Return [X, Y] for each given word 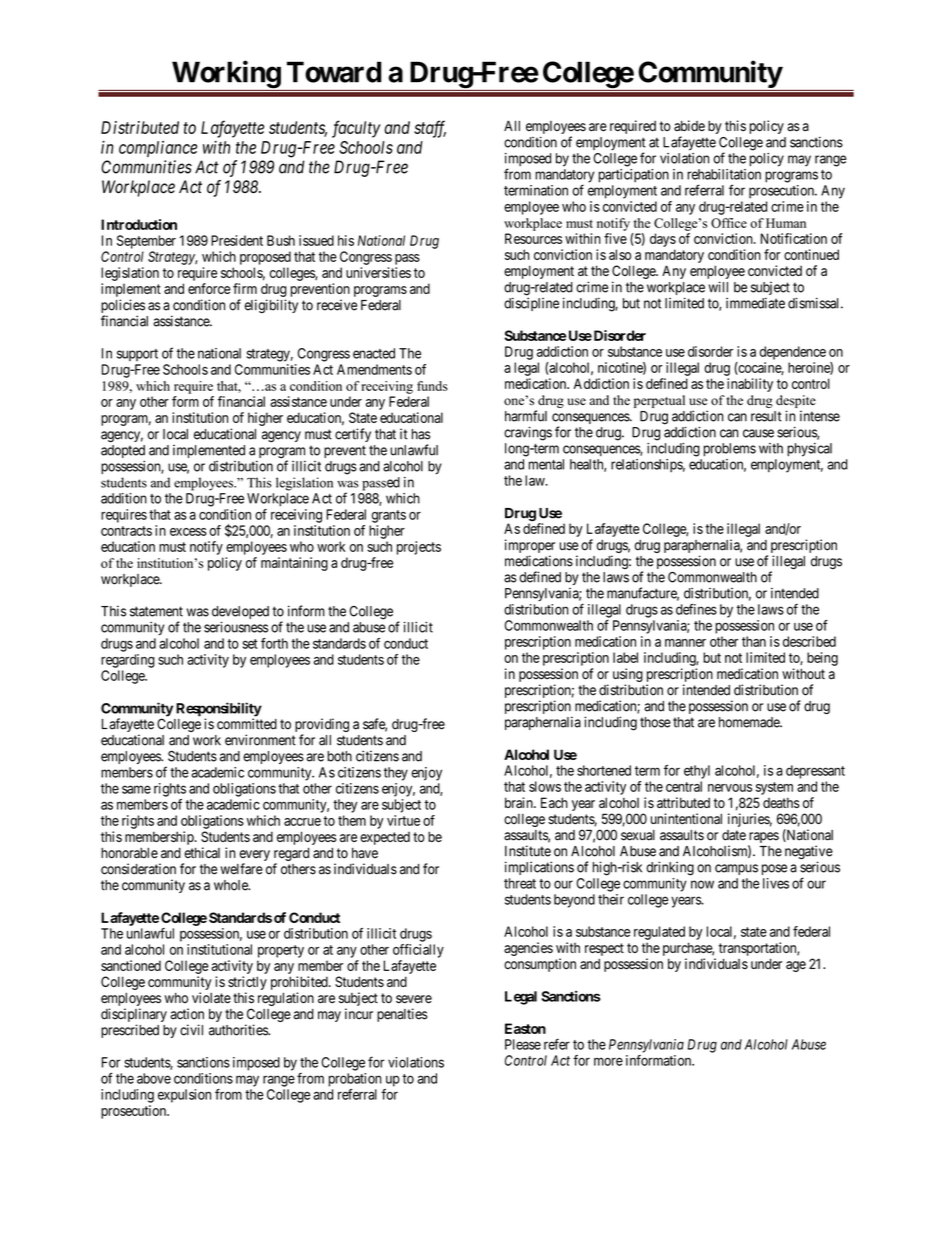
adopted [123, 453]
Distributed [140, 127]
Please [523, 1044]
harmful [526, 416]
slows [545, 786]
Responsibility [219, 710]
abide [689, 126]
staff [430, 129]
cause [758, 433]
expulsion [184, 1096]
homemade [750, 722]
